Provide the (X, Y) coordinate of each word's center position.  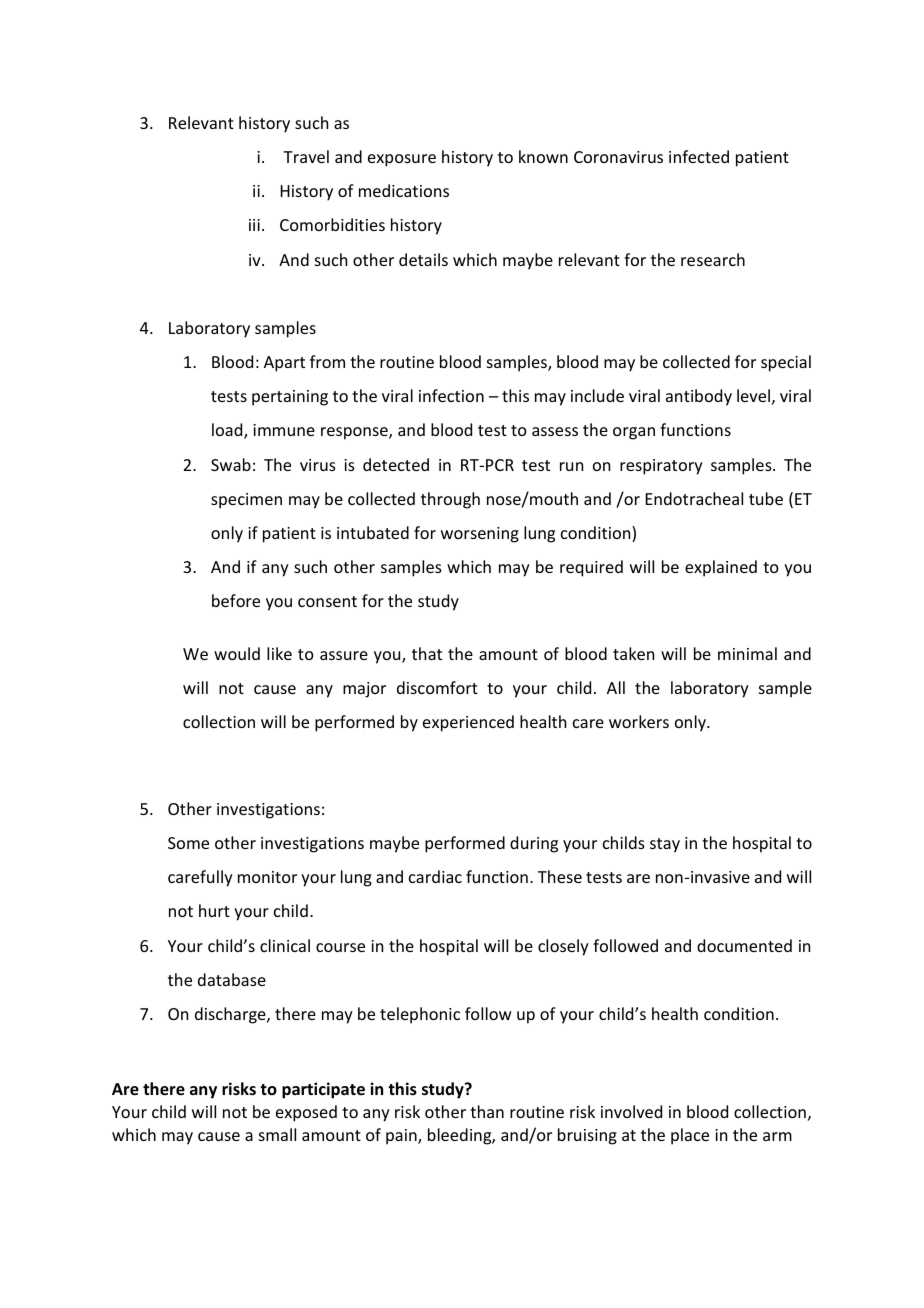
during (534, 844)
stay (665, 845)
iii (254, 225)
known (543, 156)
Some (188, 843)
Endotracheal (694, 498)
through (450, 500)
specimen (246, 501)
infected (699, 156)
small (277, 1134)
